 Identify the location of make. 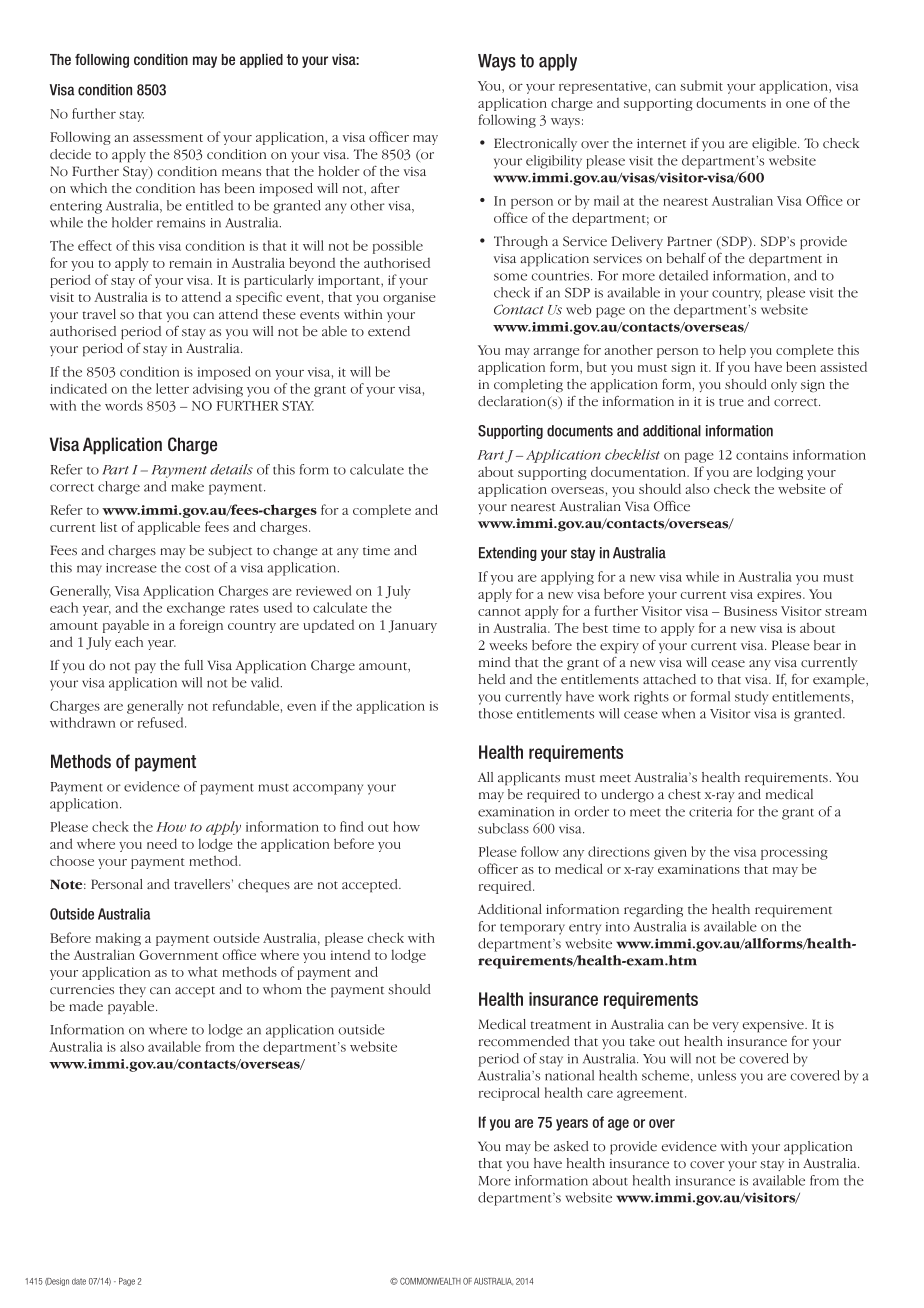
(187, 486).
